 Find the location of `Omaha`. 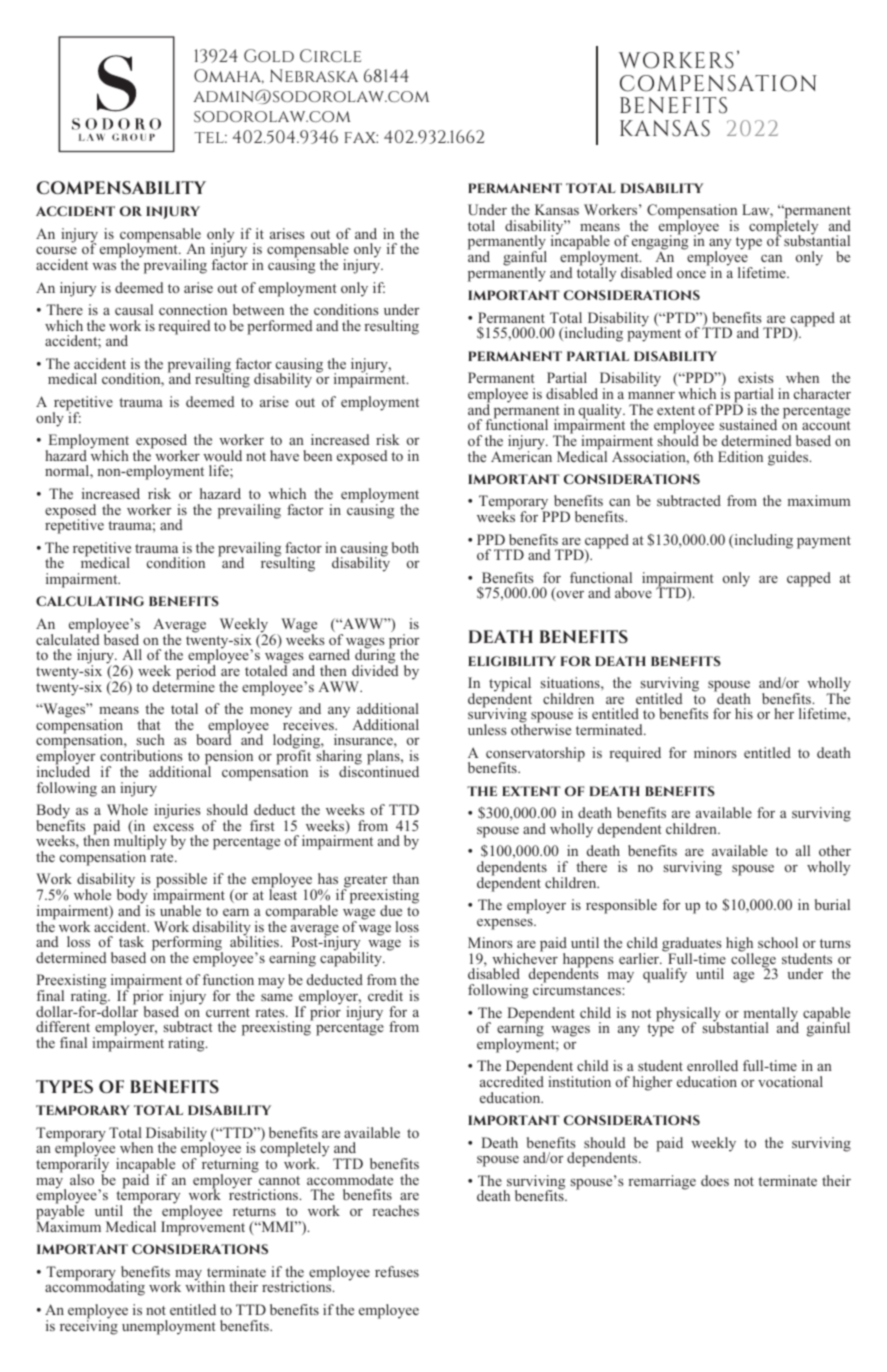

Omaha is located at coordinates (229, 76).
